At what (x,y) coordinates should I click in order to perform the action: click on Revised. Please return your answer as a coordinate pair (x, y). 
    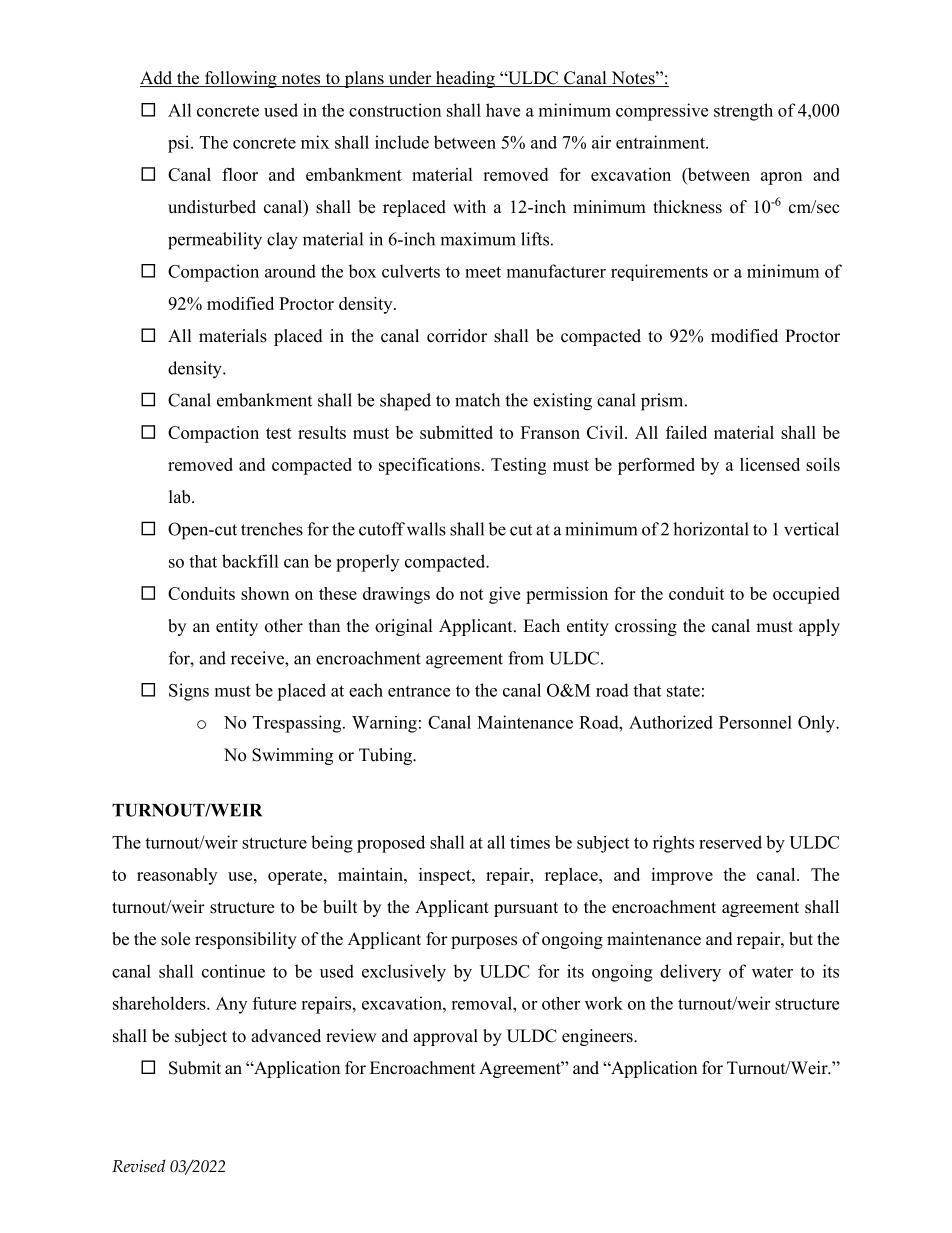
    Looking at the image, I should click on (138, 1166).
